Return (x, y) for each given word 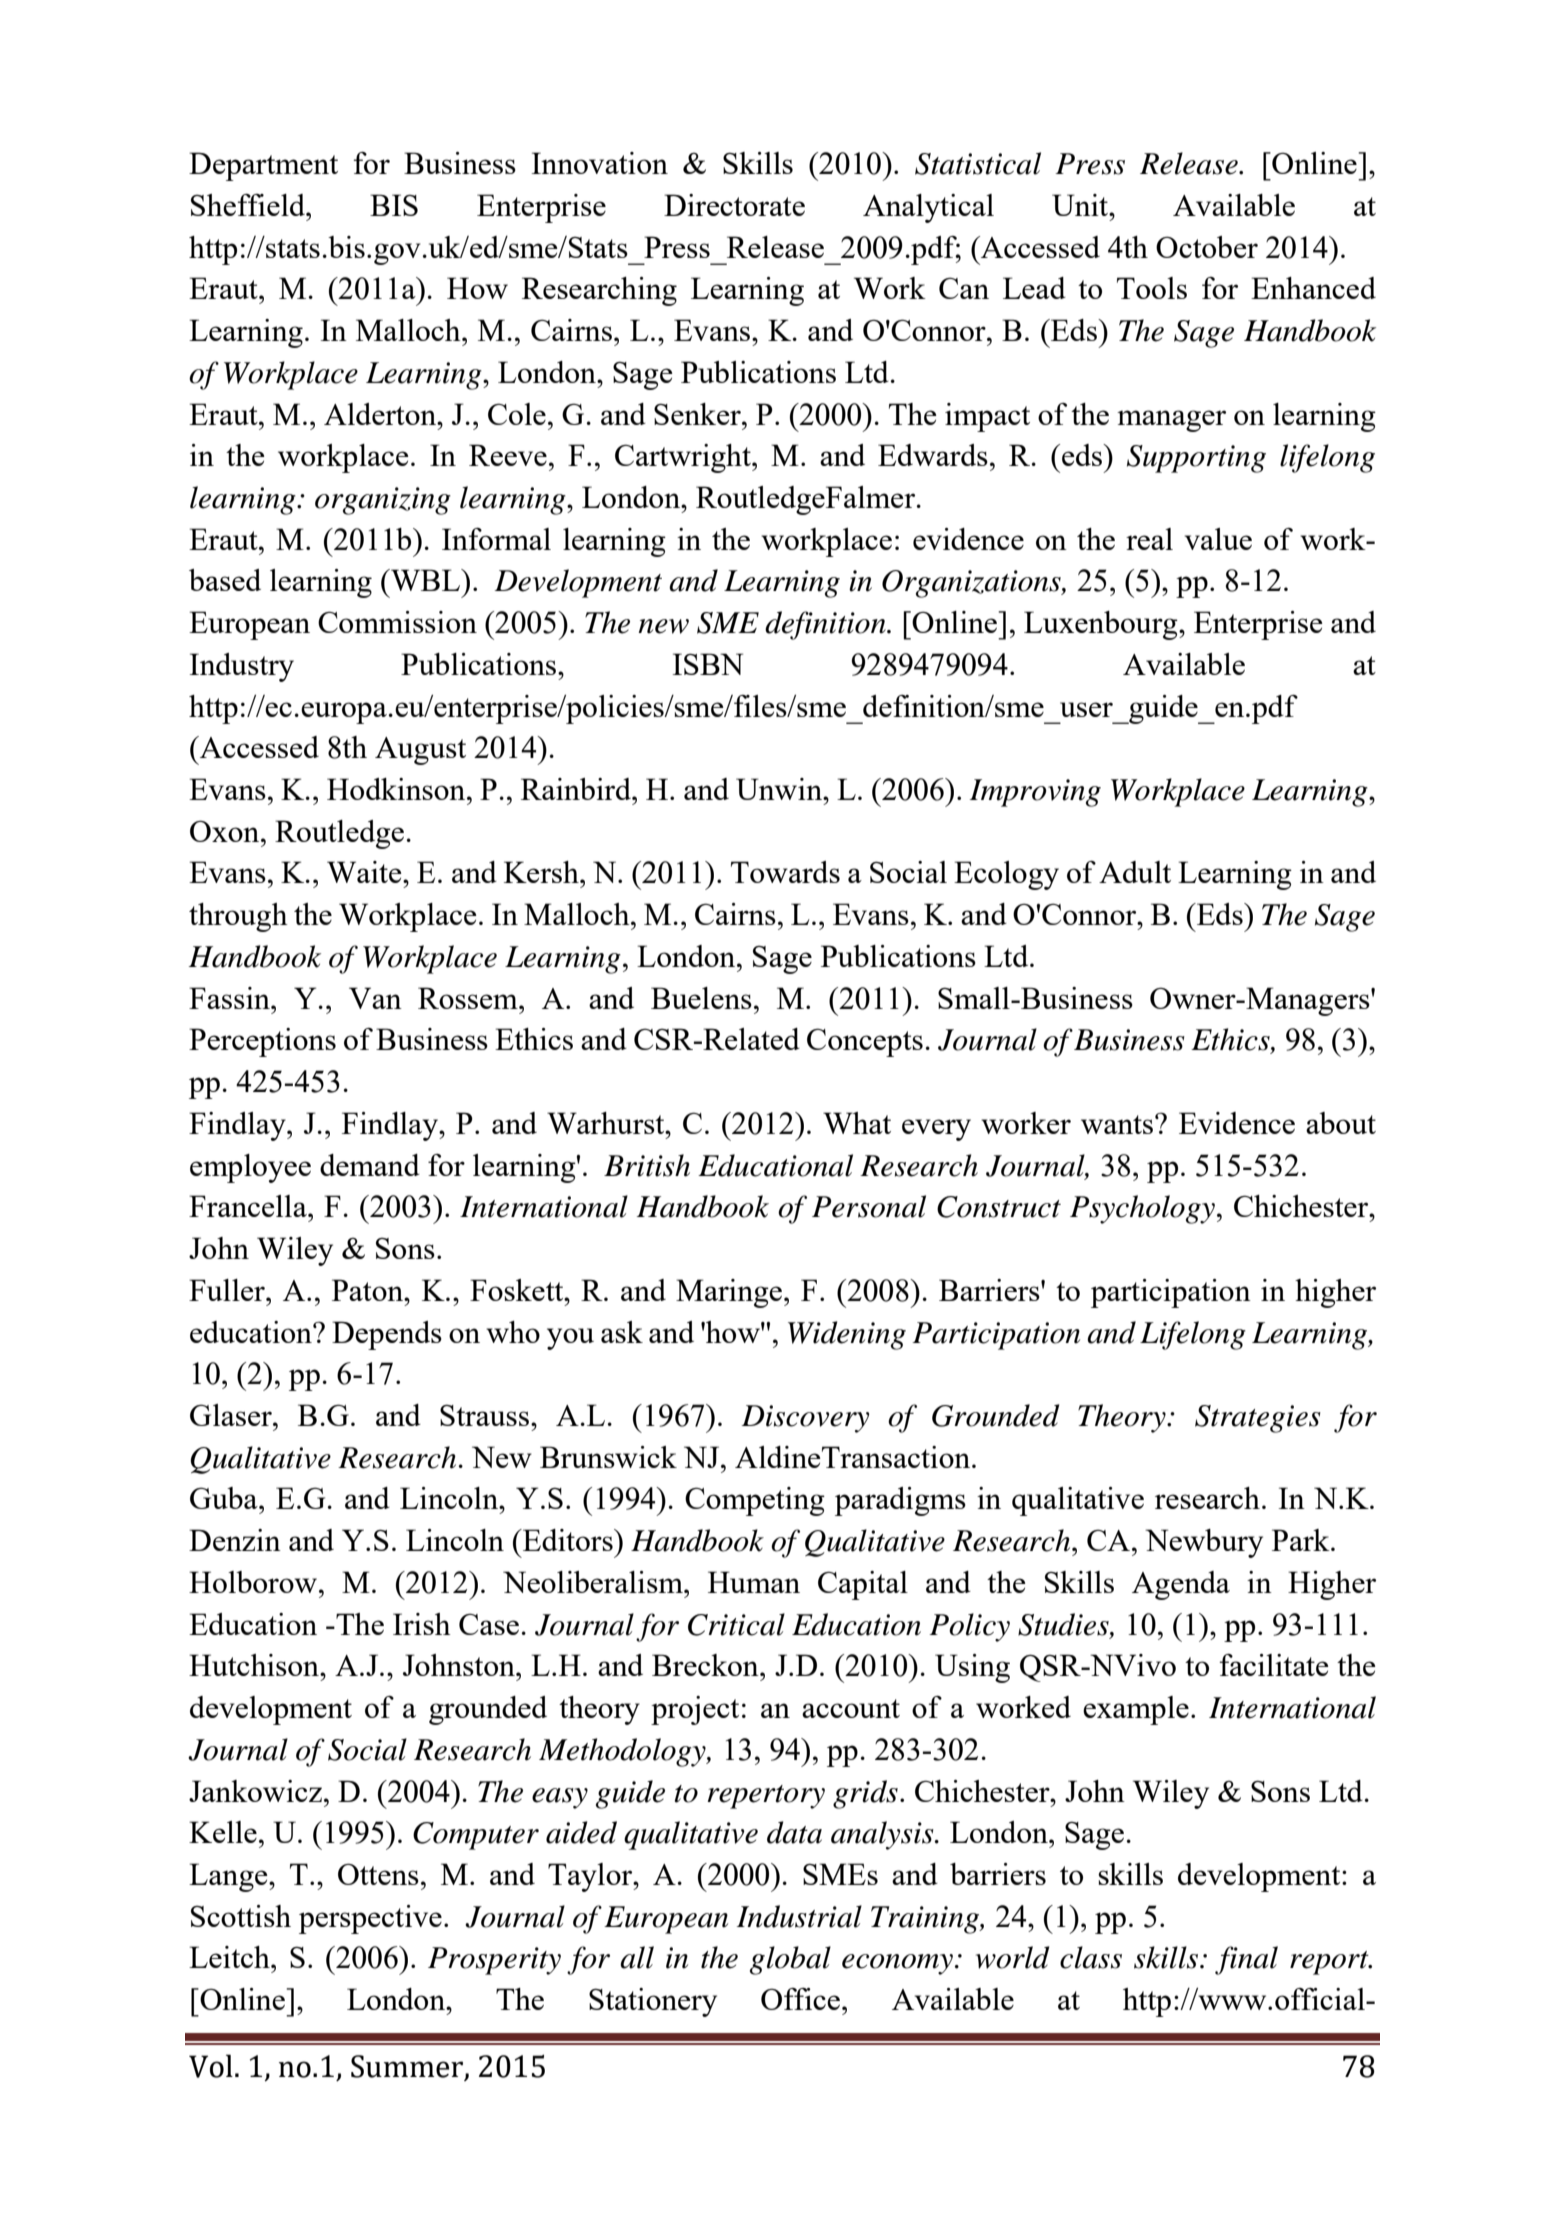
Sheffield (249, 205)
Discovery (805, 1419)
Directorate (734, 205)
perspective (370, 1919)
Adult (1135, 872)
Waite (365, 872)
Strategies (1258, 1419)
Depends (387, 1335)
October (1207, 247)
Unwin (780, 789)
